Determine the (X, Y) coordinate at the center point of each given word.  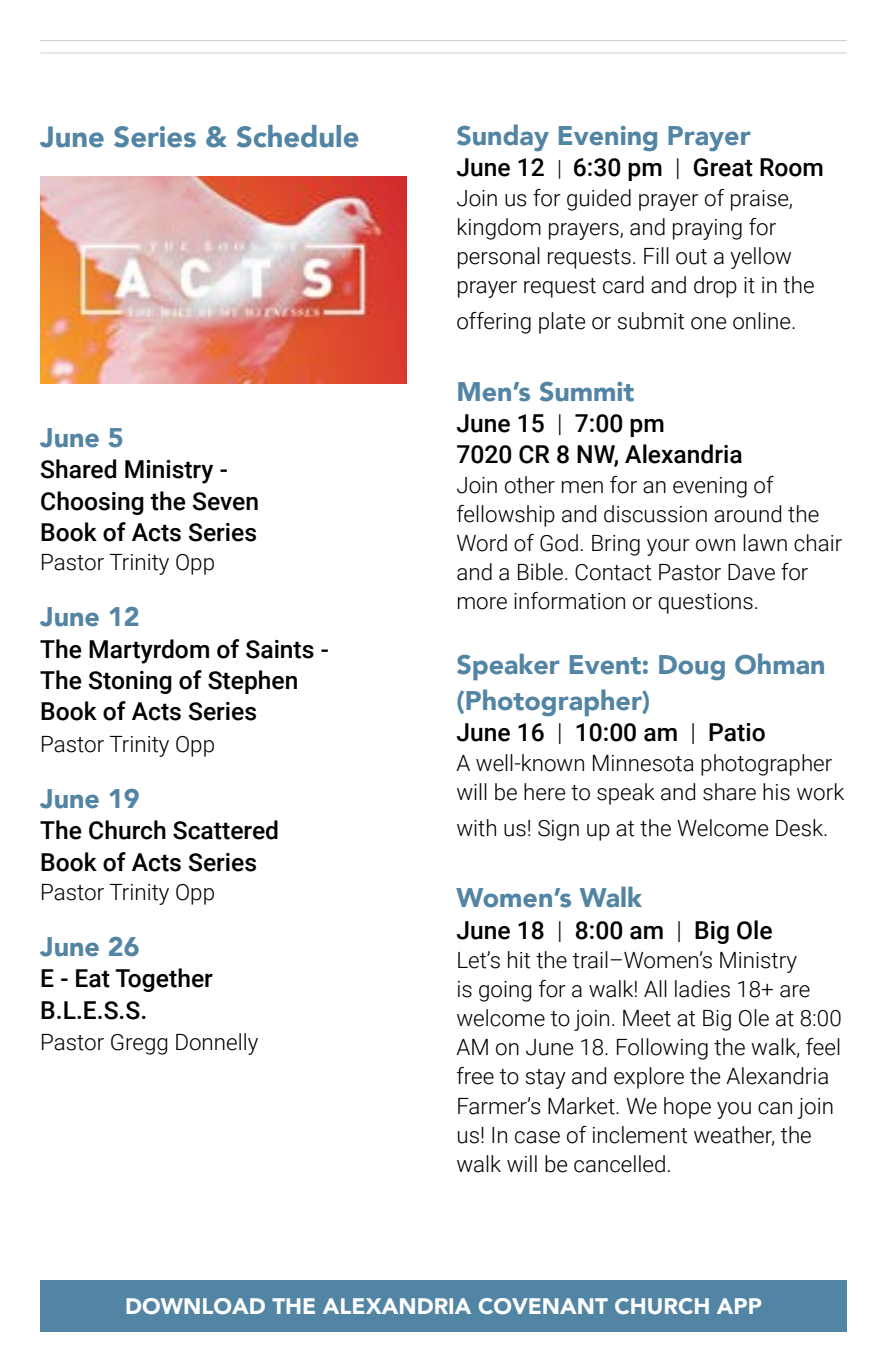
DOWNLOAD (195, 1306)
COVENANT (543, 1306)
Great (723, 167)
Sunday (503, 137)
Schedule (297, 136)
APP (739, 1306)
